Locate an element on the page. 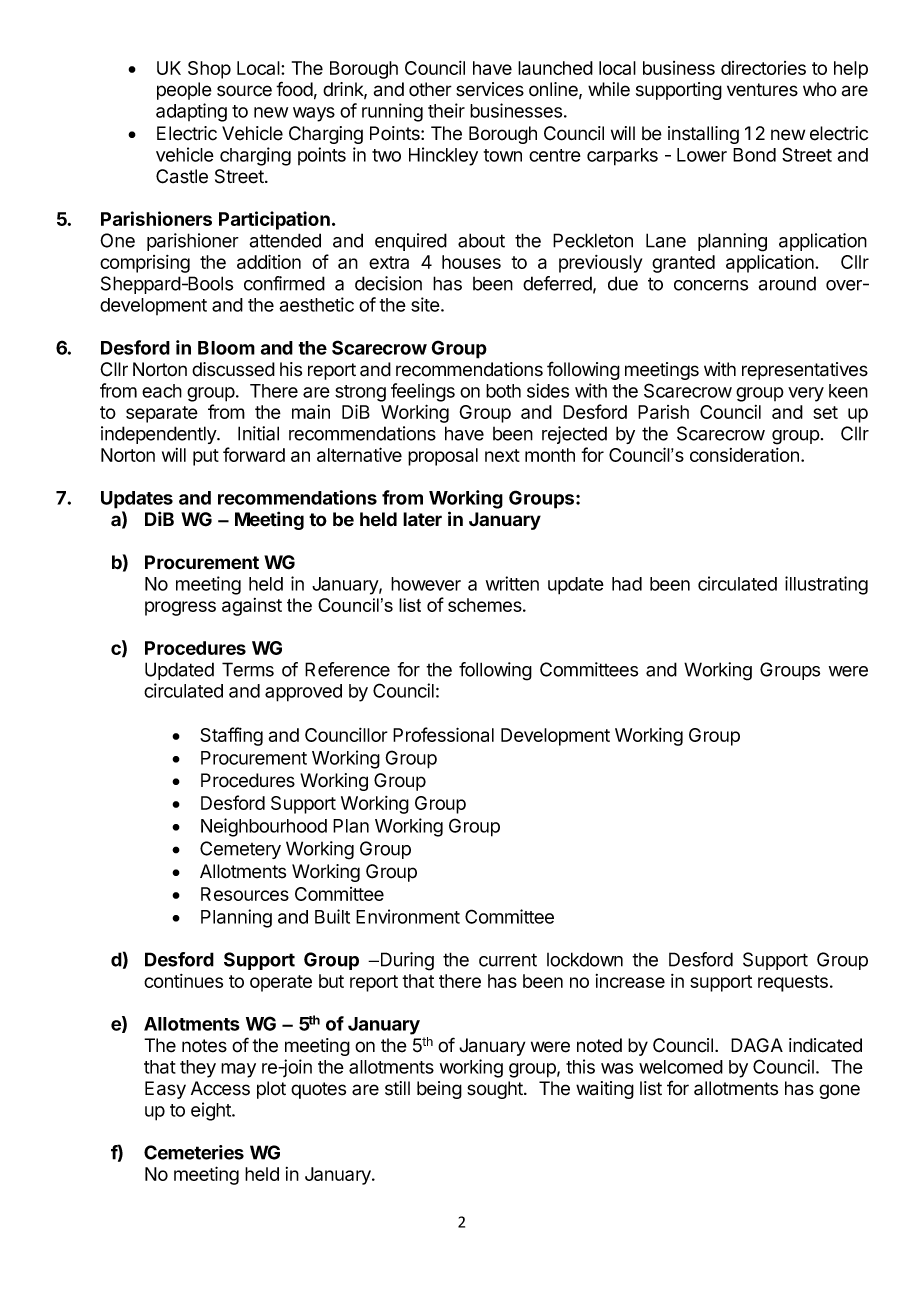 Image resolution: width=924 pixels, height=1308 pixels. sought is located at coordinates (496, 1090).
